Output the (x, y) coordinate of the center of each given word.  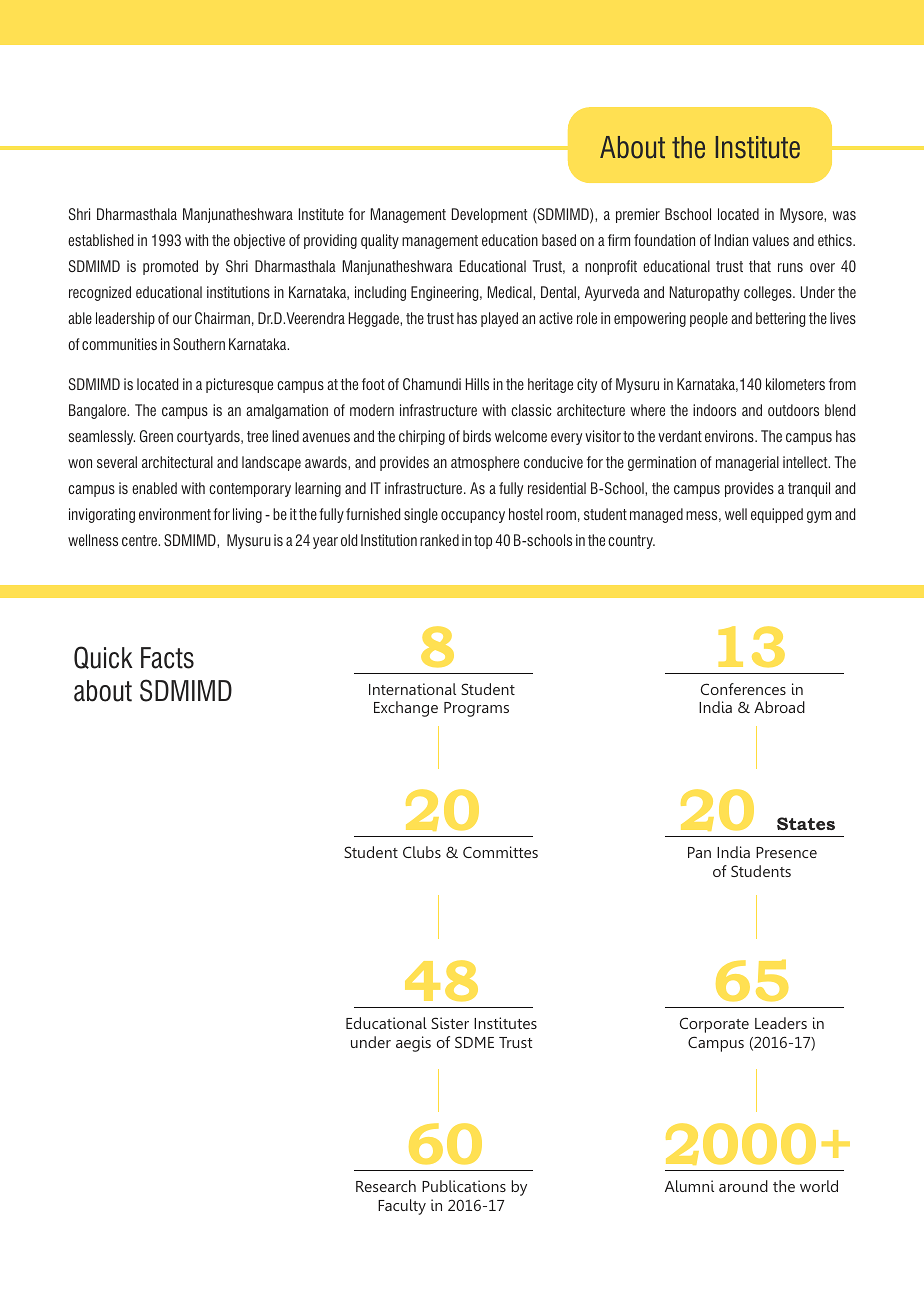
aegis (413, 1044)
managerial (747, 463)
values (770, 240)
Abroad (779, 707)
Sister (450, 1023)
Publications (464, 1186)
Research (386, 1186)
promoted (170, 267)
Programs (476, 709)
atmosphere (485, 463)
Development (489, 215)
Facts (167, 658)
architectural (177, 462)
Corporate (714, 1025)
